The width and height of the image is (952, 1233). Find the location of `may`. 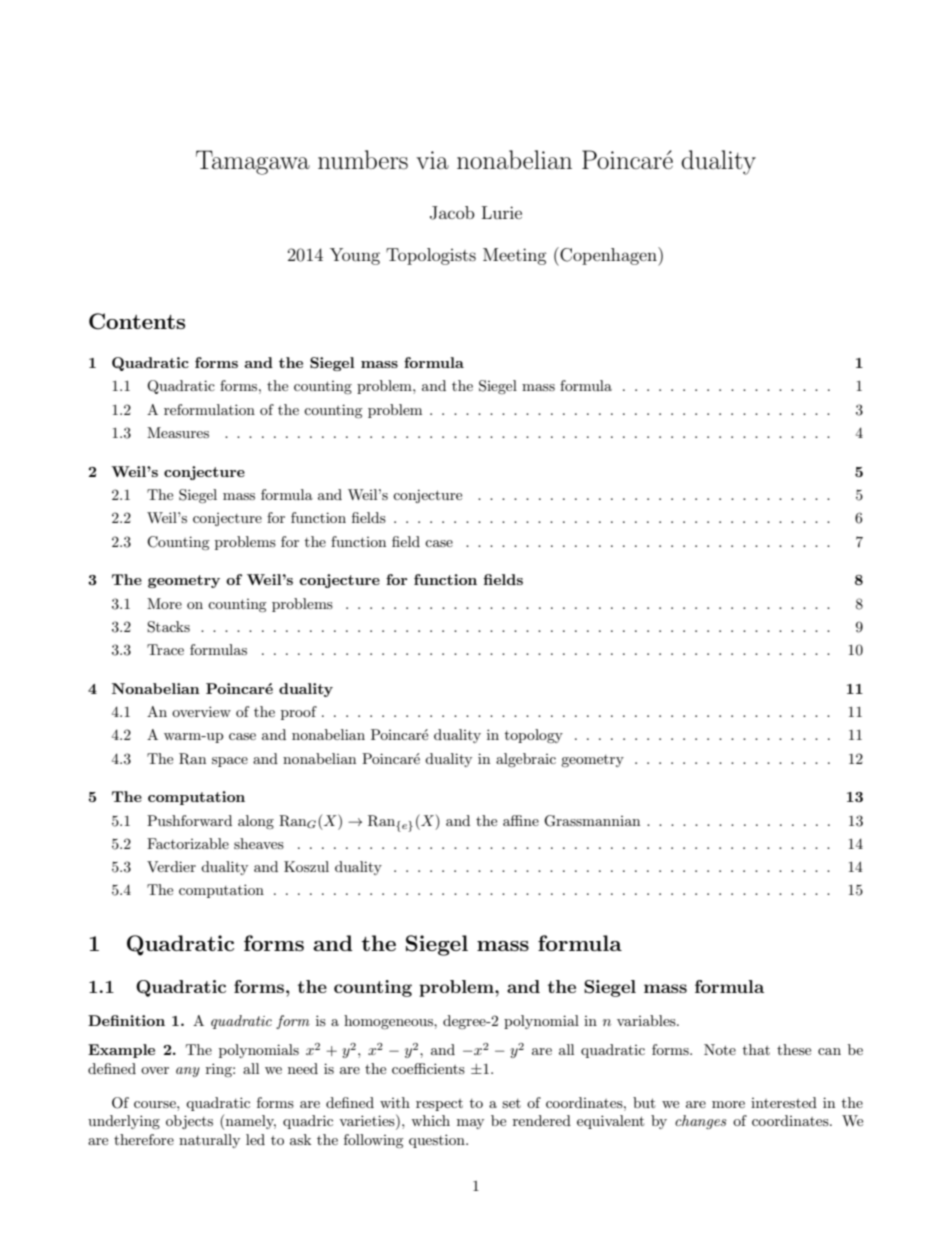

may is located at coordinates (470, 1124).
